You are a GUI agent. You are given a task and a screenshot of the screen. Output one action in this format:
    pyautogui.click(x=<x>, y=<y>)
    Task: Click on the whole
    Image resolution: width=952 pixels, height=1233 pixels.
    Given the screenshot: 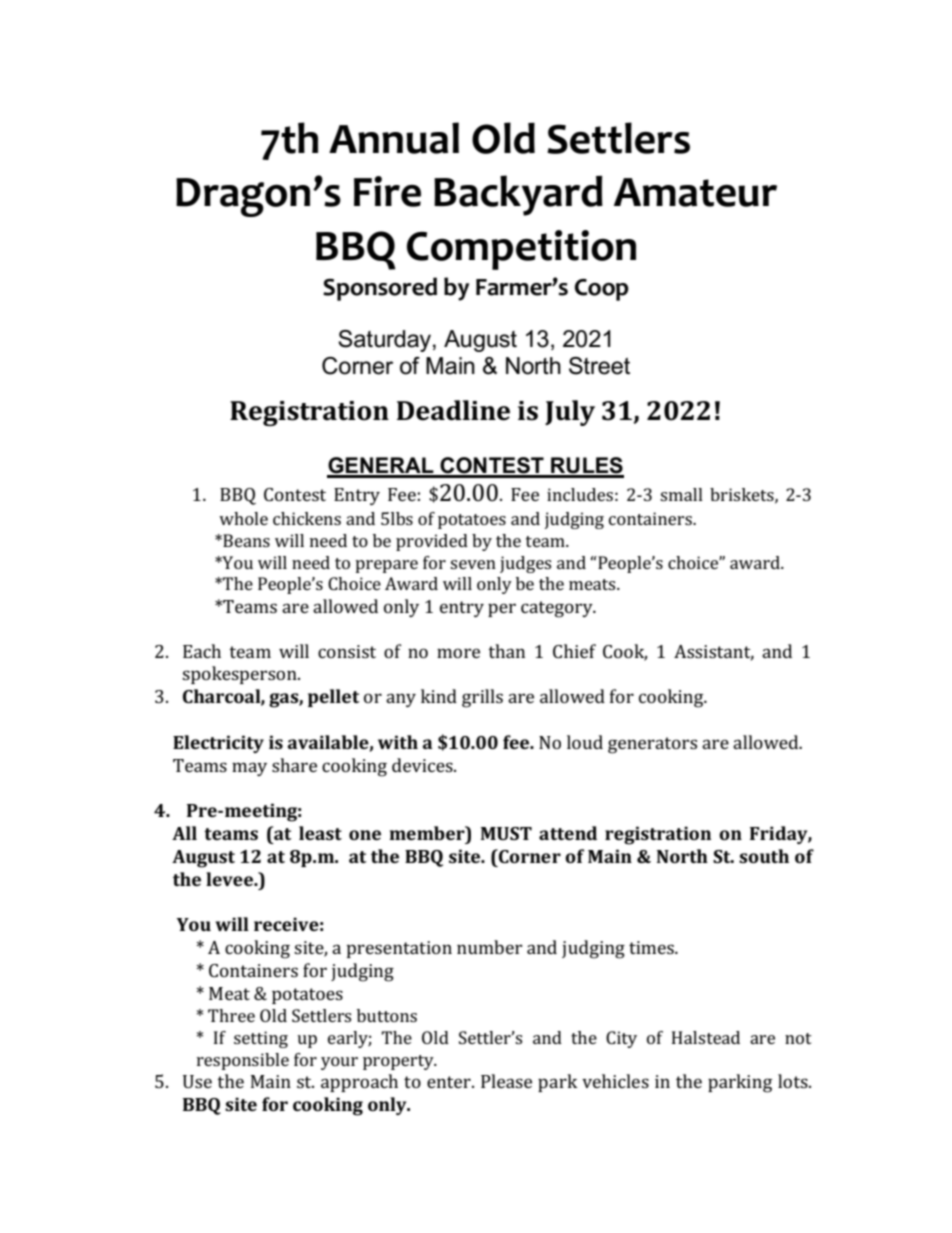 What is the action you would take?
    pyautogui.click(x=243, y=518)
